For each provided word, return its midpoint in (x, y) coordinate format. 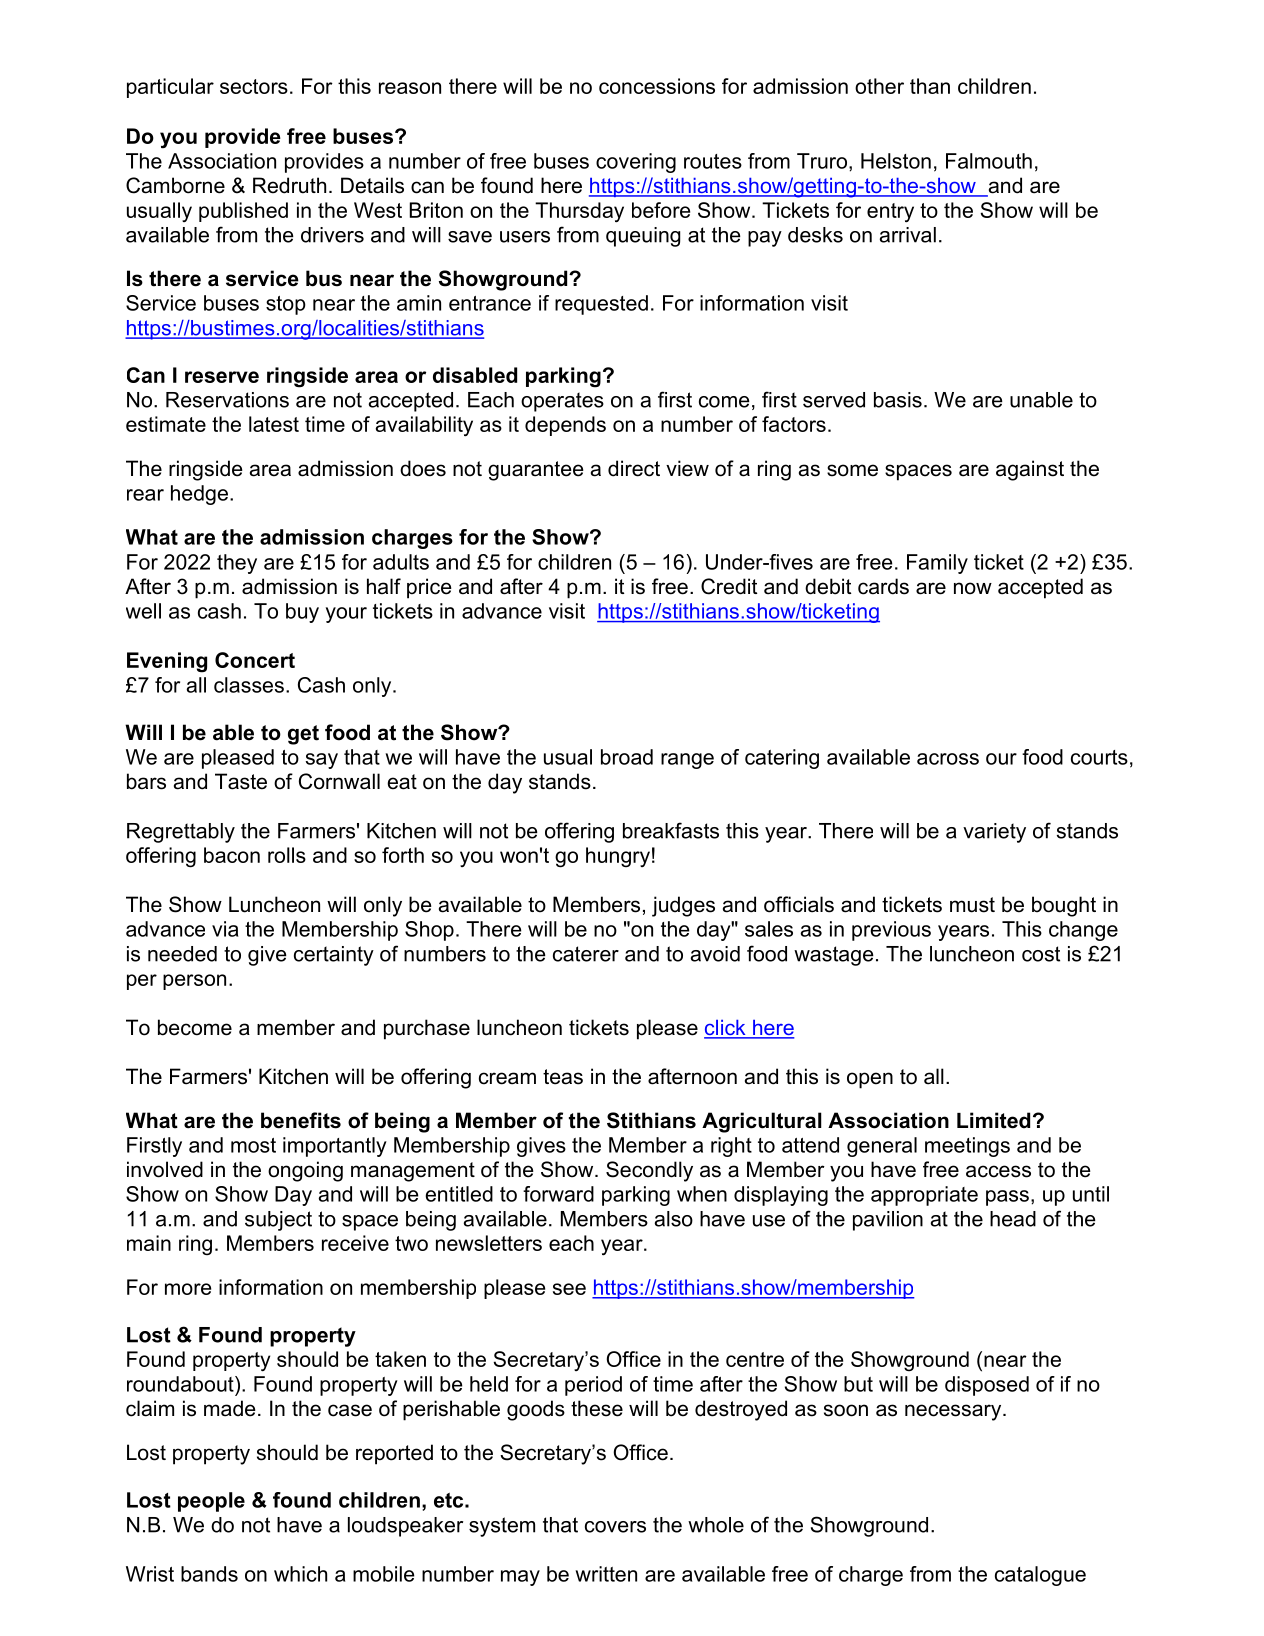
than (930, 86)
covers (615, 1527)
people (211, 1502)
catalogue (1040, 1576)
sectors (254, 86)
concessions (657, 86)
